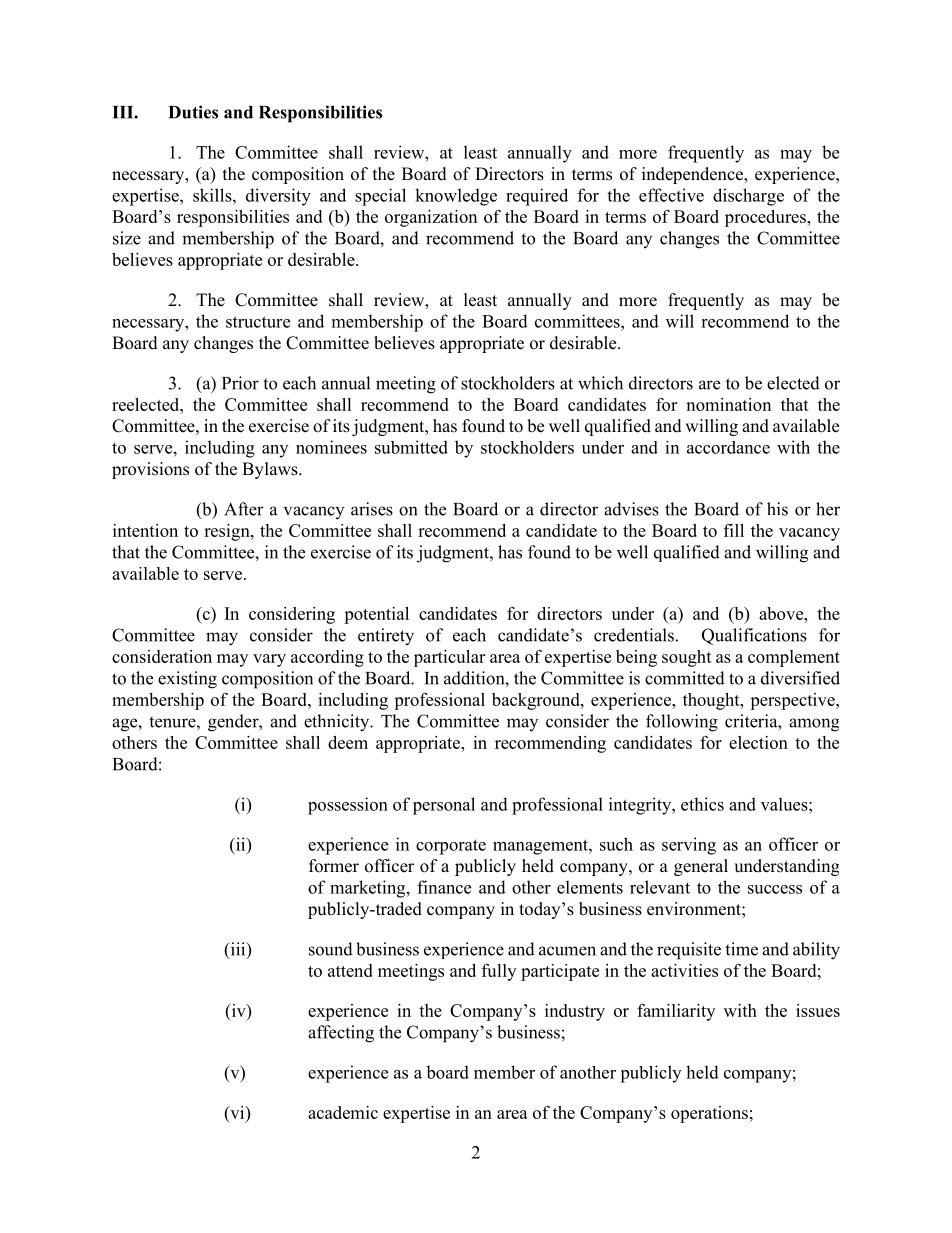 The height and width of the document is (1233, 952). What do you see at coordinates (444, 806) in the document?
I see `personal` at bounding box center [444, 806].
